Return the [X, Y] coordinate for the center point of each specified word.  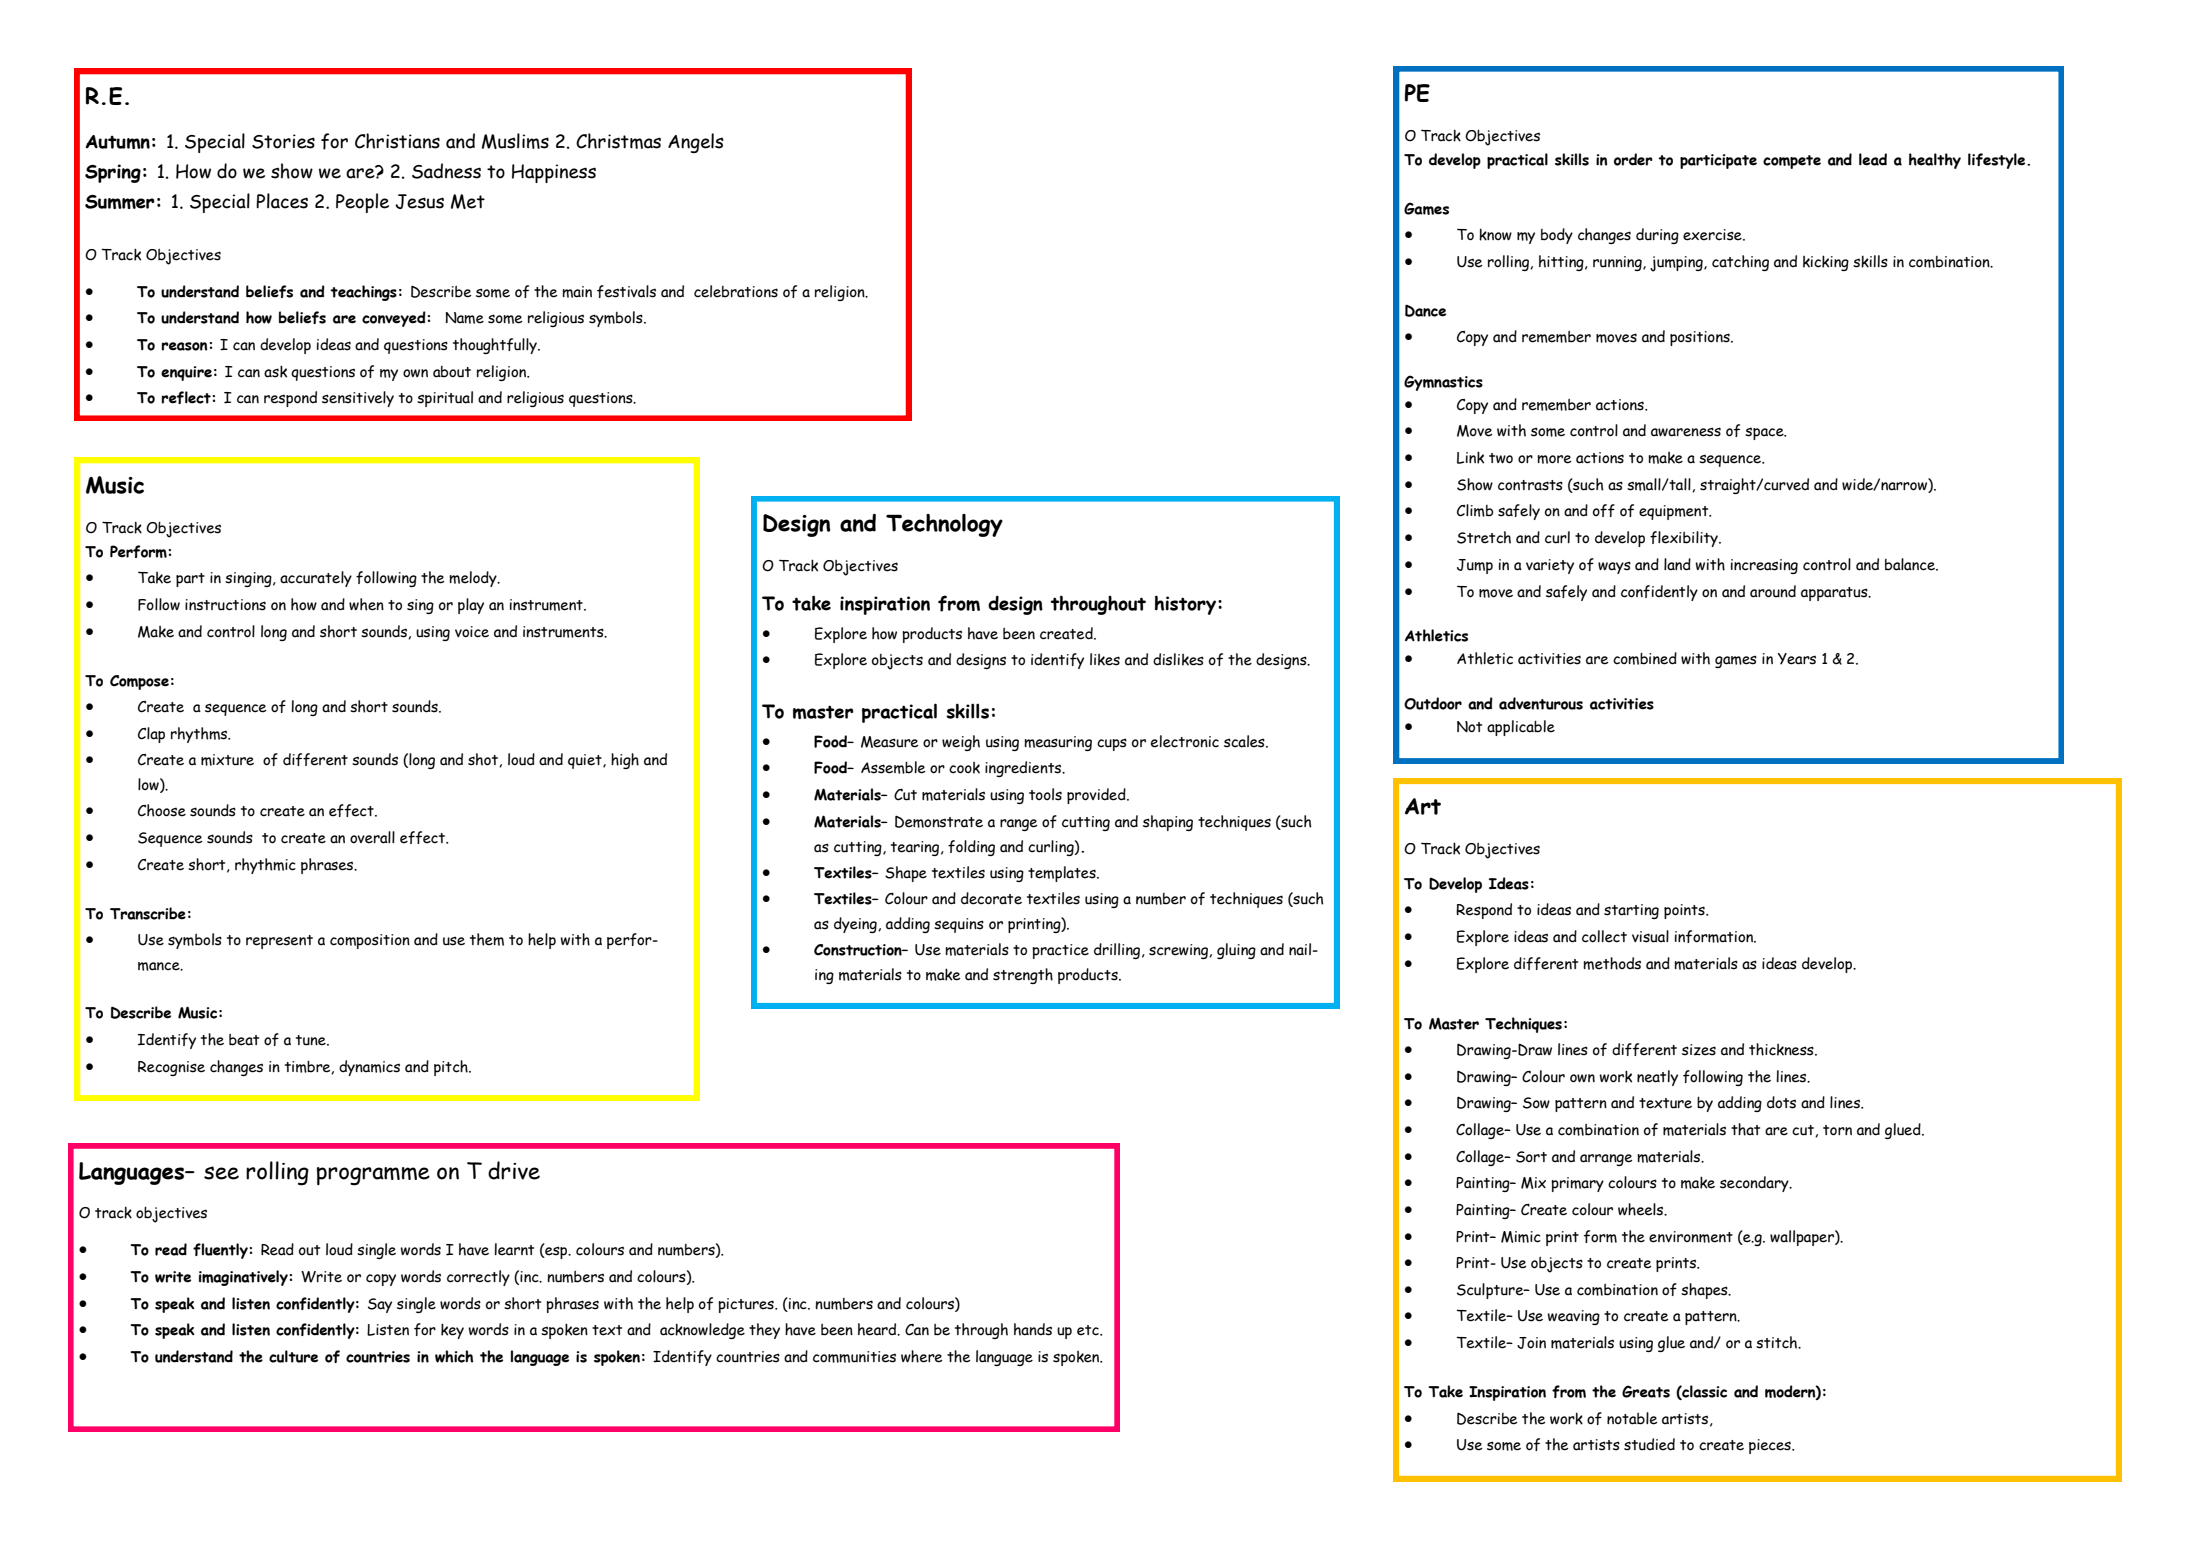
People [362, 203]
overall [372, 837]
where [922, 1356]
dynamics [369, 1068]
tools [1045, 794]
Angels [696, 143]
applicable [1521, 728]
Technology [944, 525]
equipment [1675, 512]
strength [1023, 976]
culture [293, 1356]
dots [1781, 1102]
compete [1792, 162]
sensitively [358, 399]
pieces [1771, 1446]
